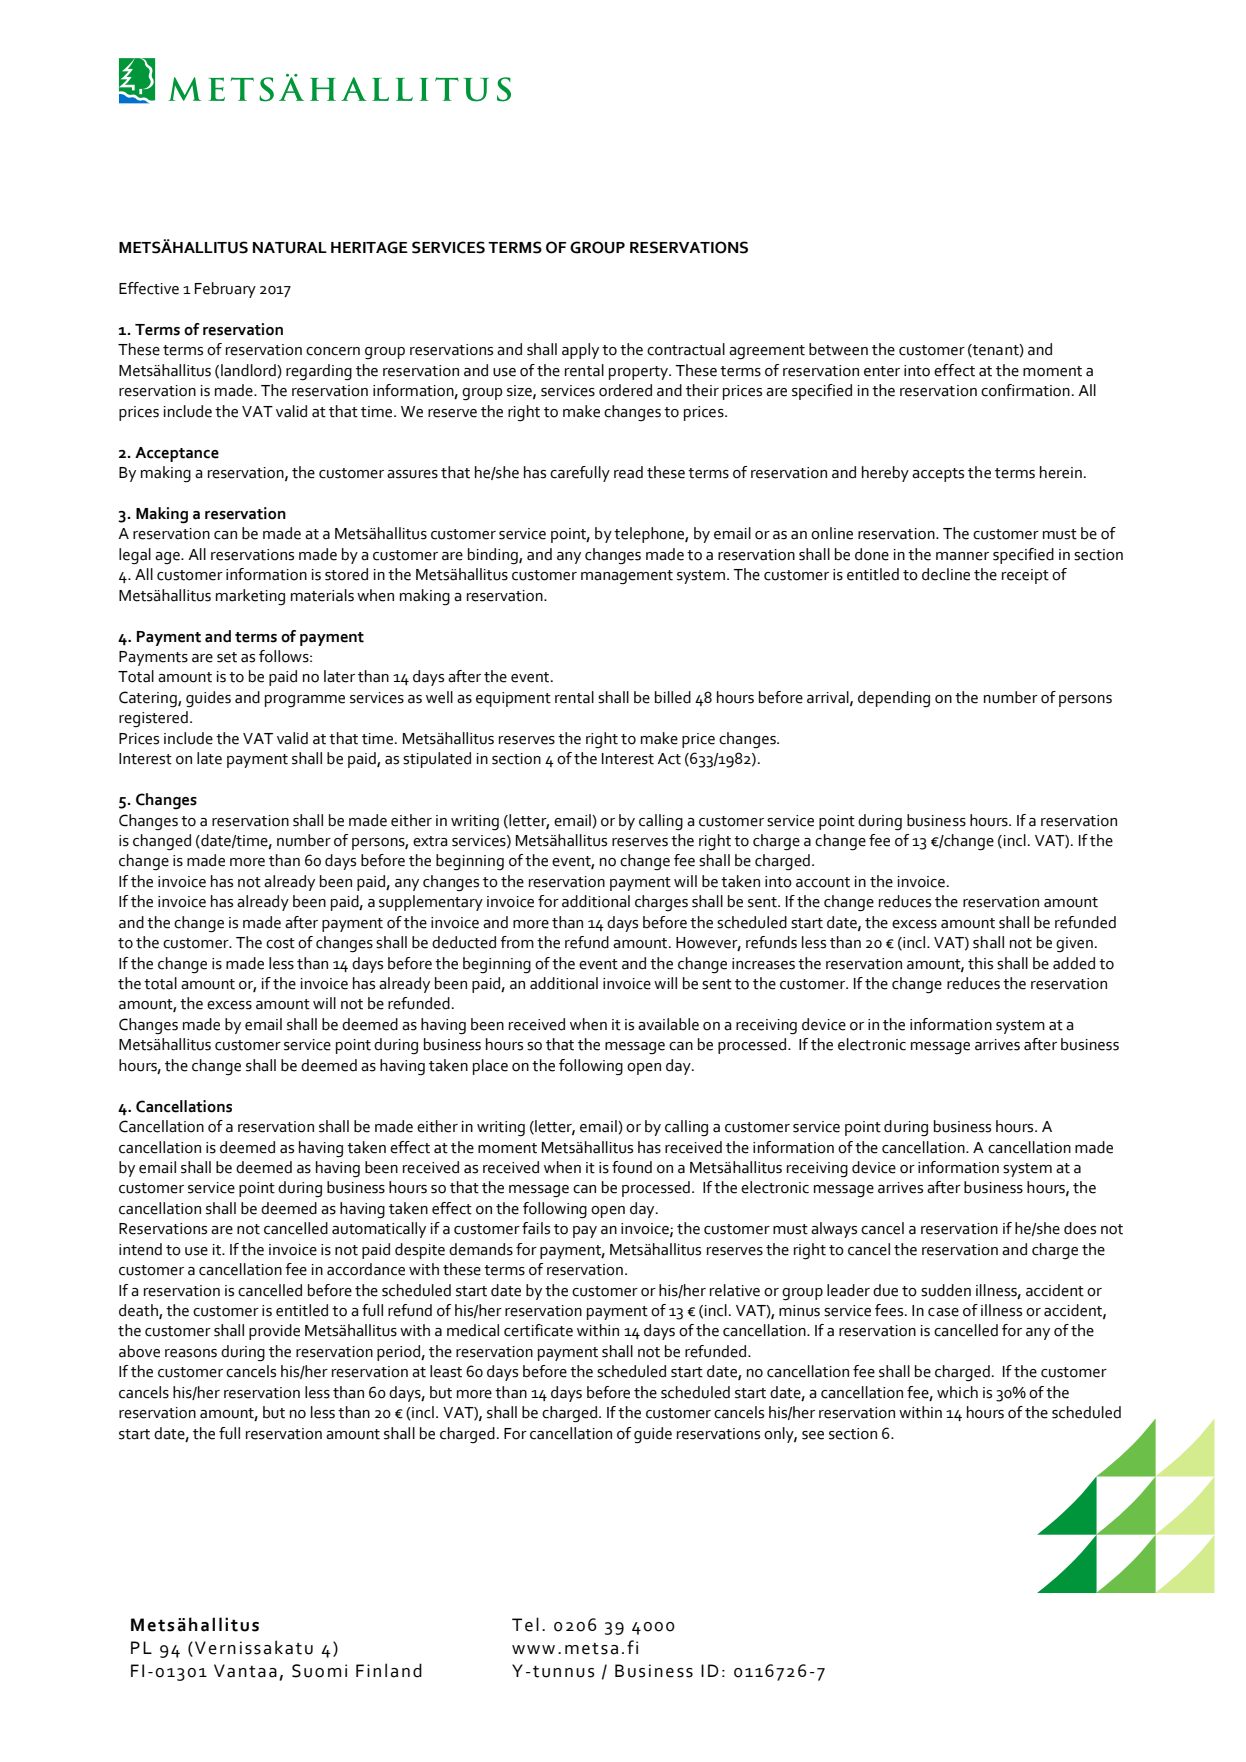 The image size is (1246, 1762). What do you see at coordinates (305, 701) in the screenshot?
I see `programme` at bounding box center [305, 701].
